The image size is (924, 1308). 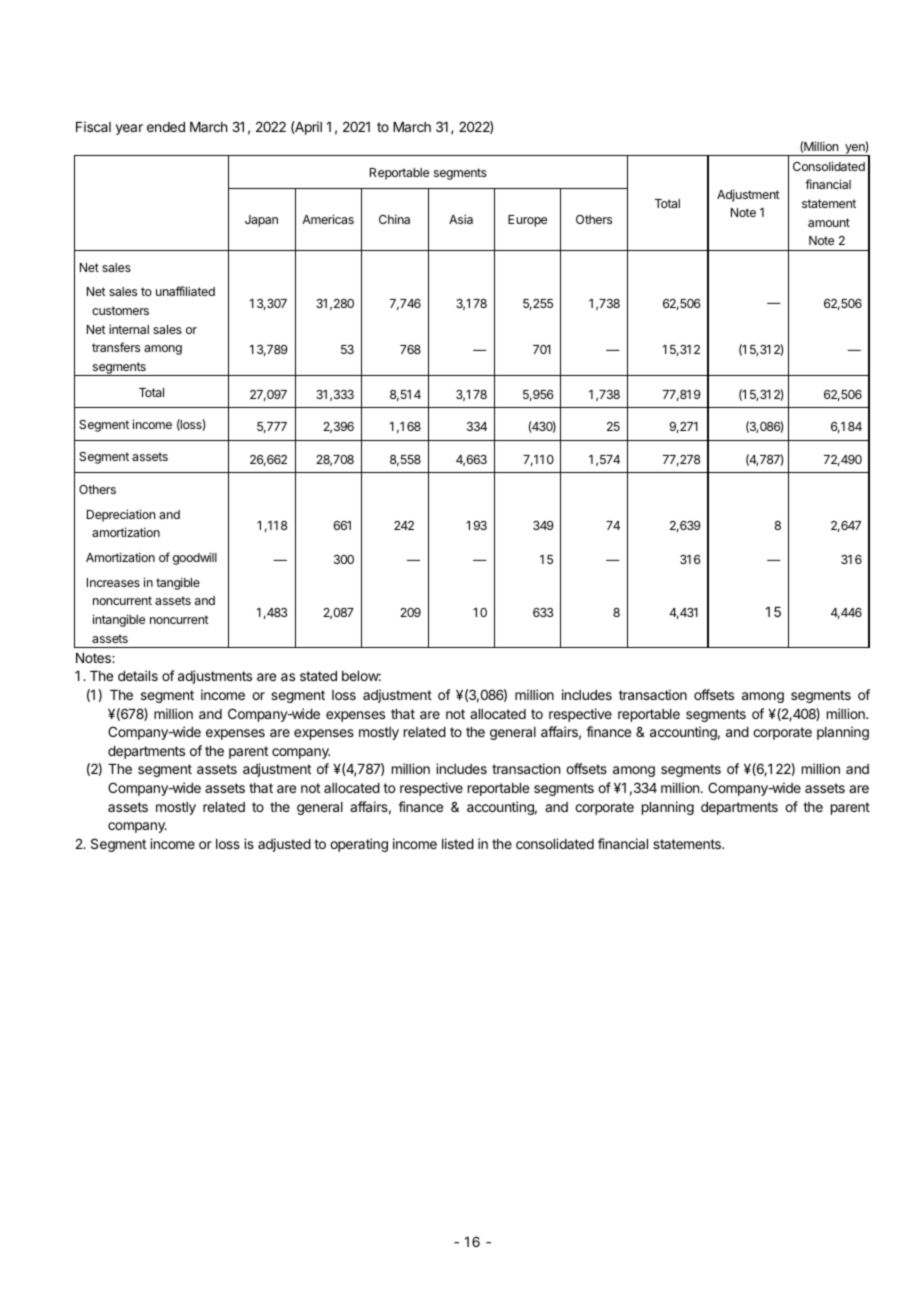 What do you see at coordinates (195, 558) in the document?
I see `goodwill` at bounding box center [195, 558].
